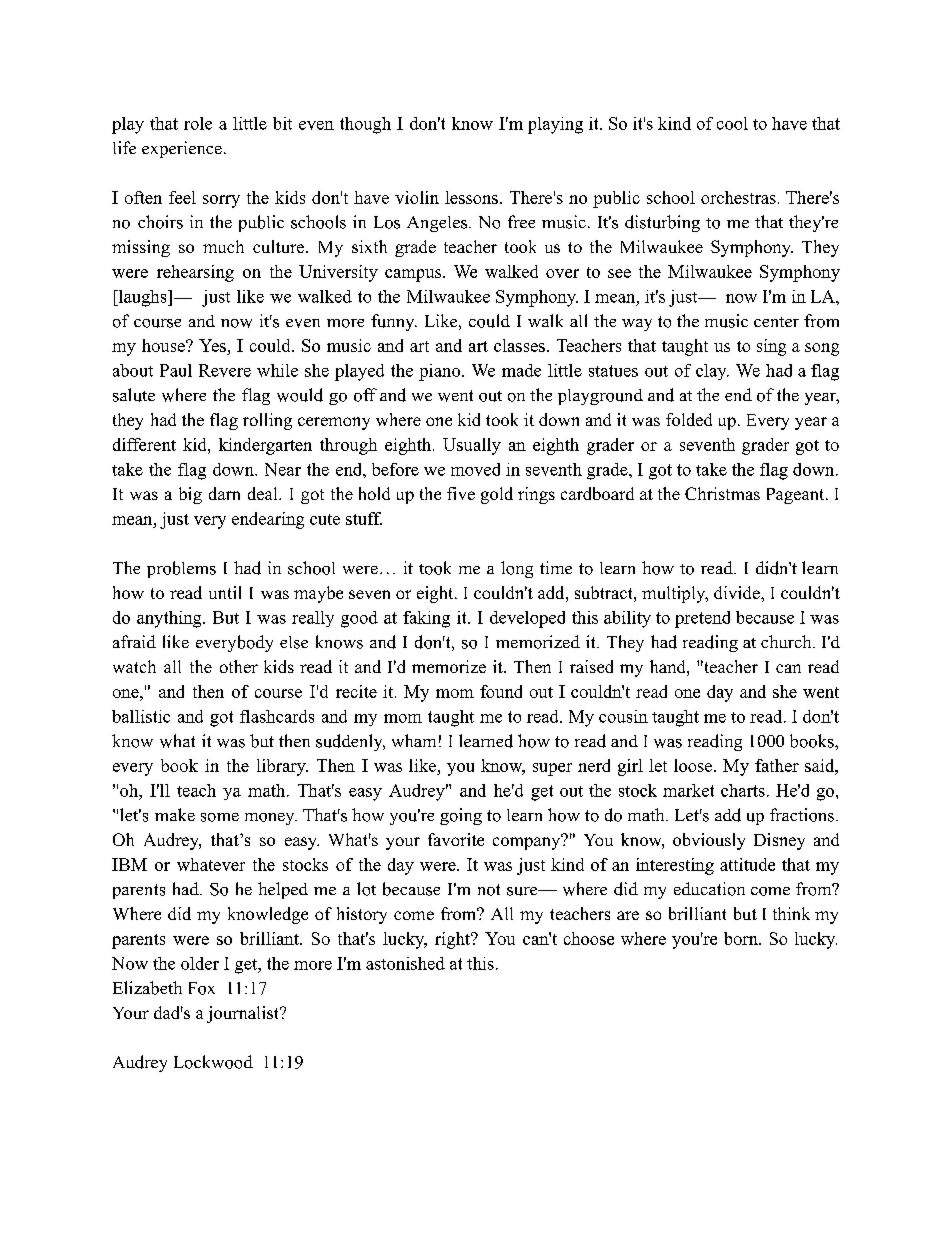  Describe the element at coordinates (471, 197) in the document. I see `lessons` at that location.
